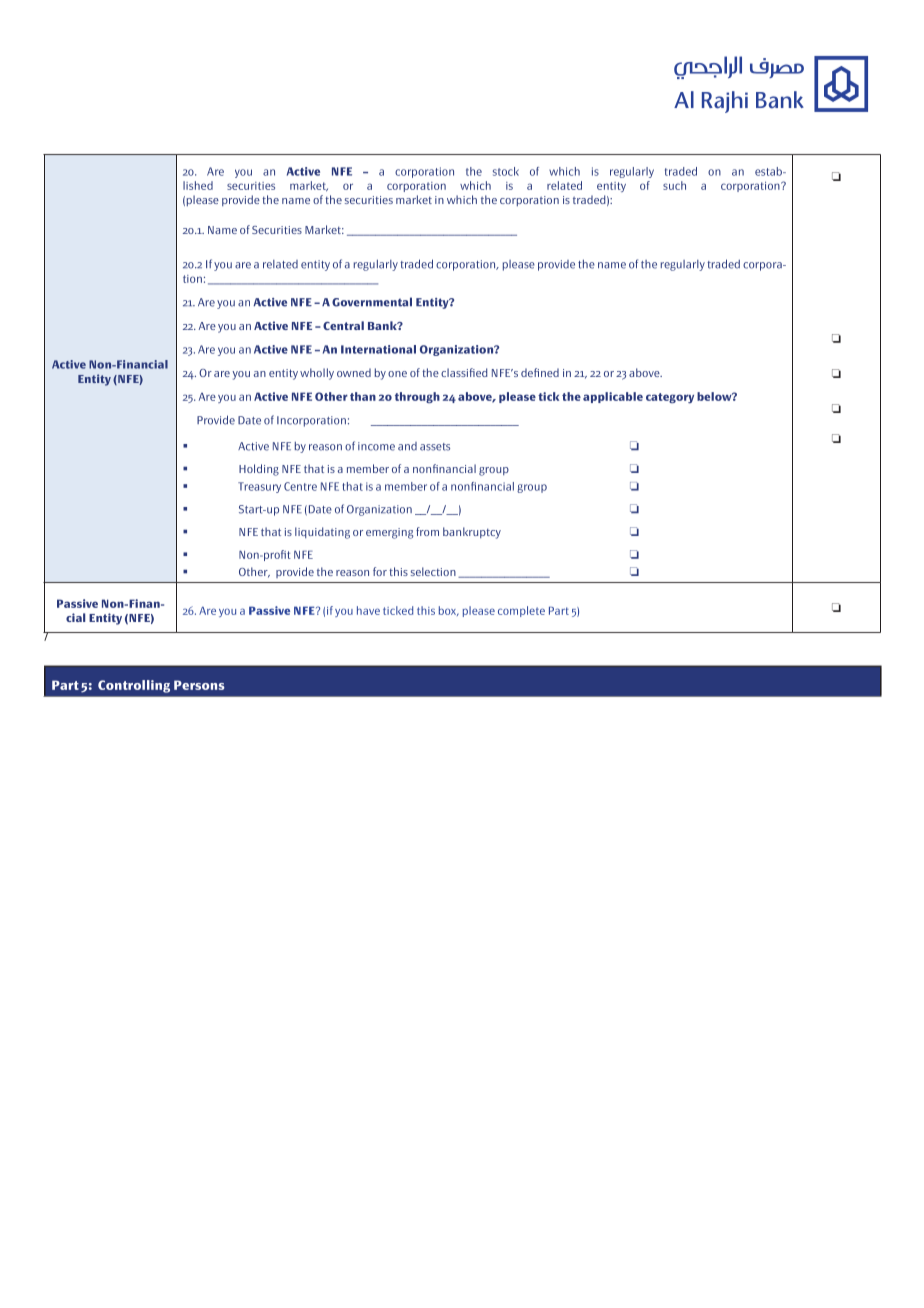 The width and height of the screenshot is (924, 1308). I want to click on such, so click(674, 185).
